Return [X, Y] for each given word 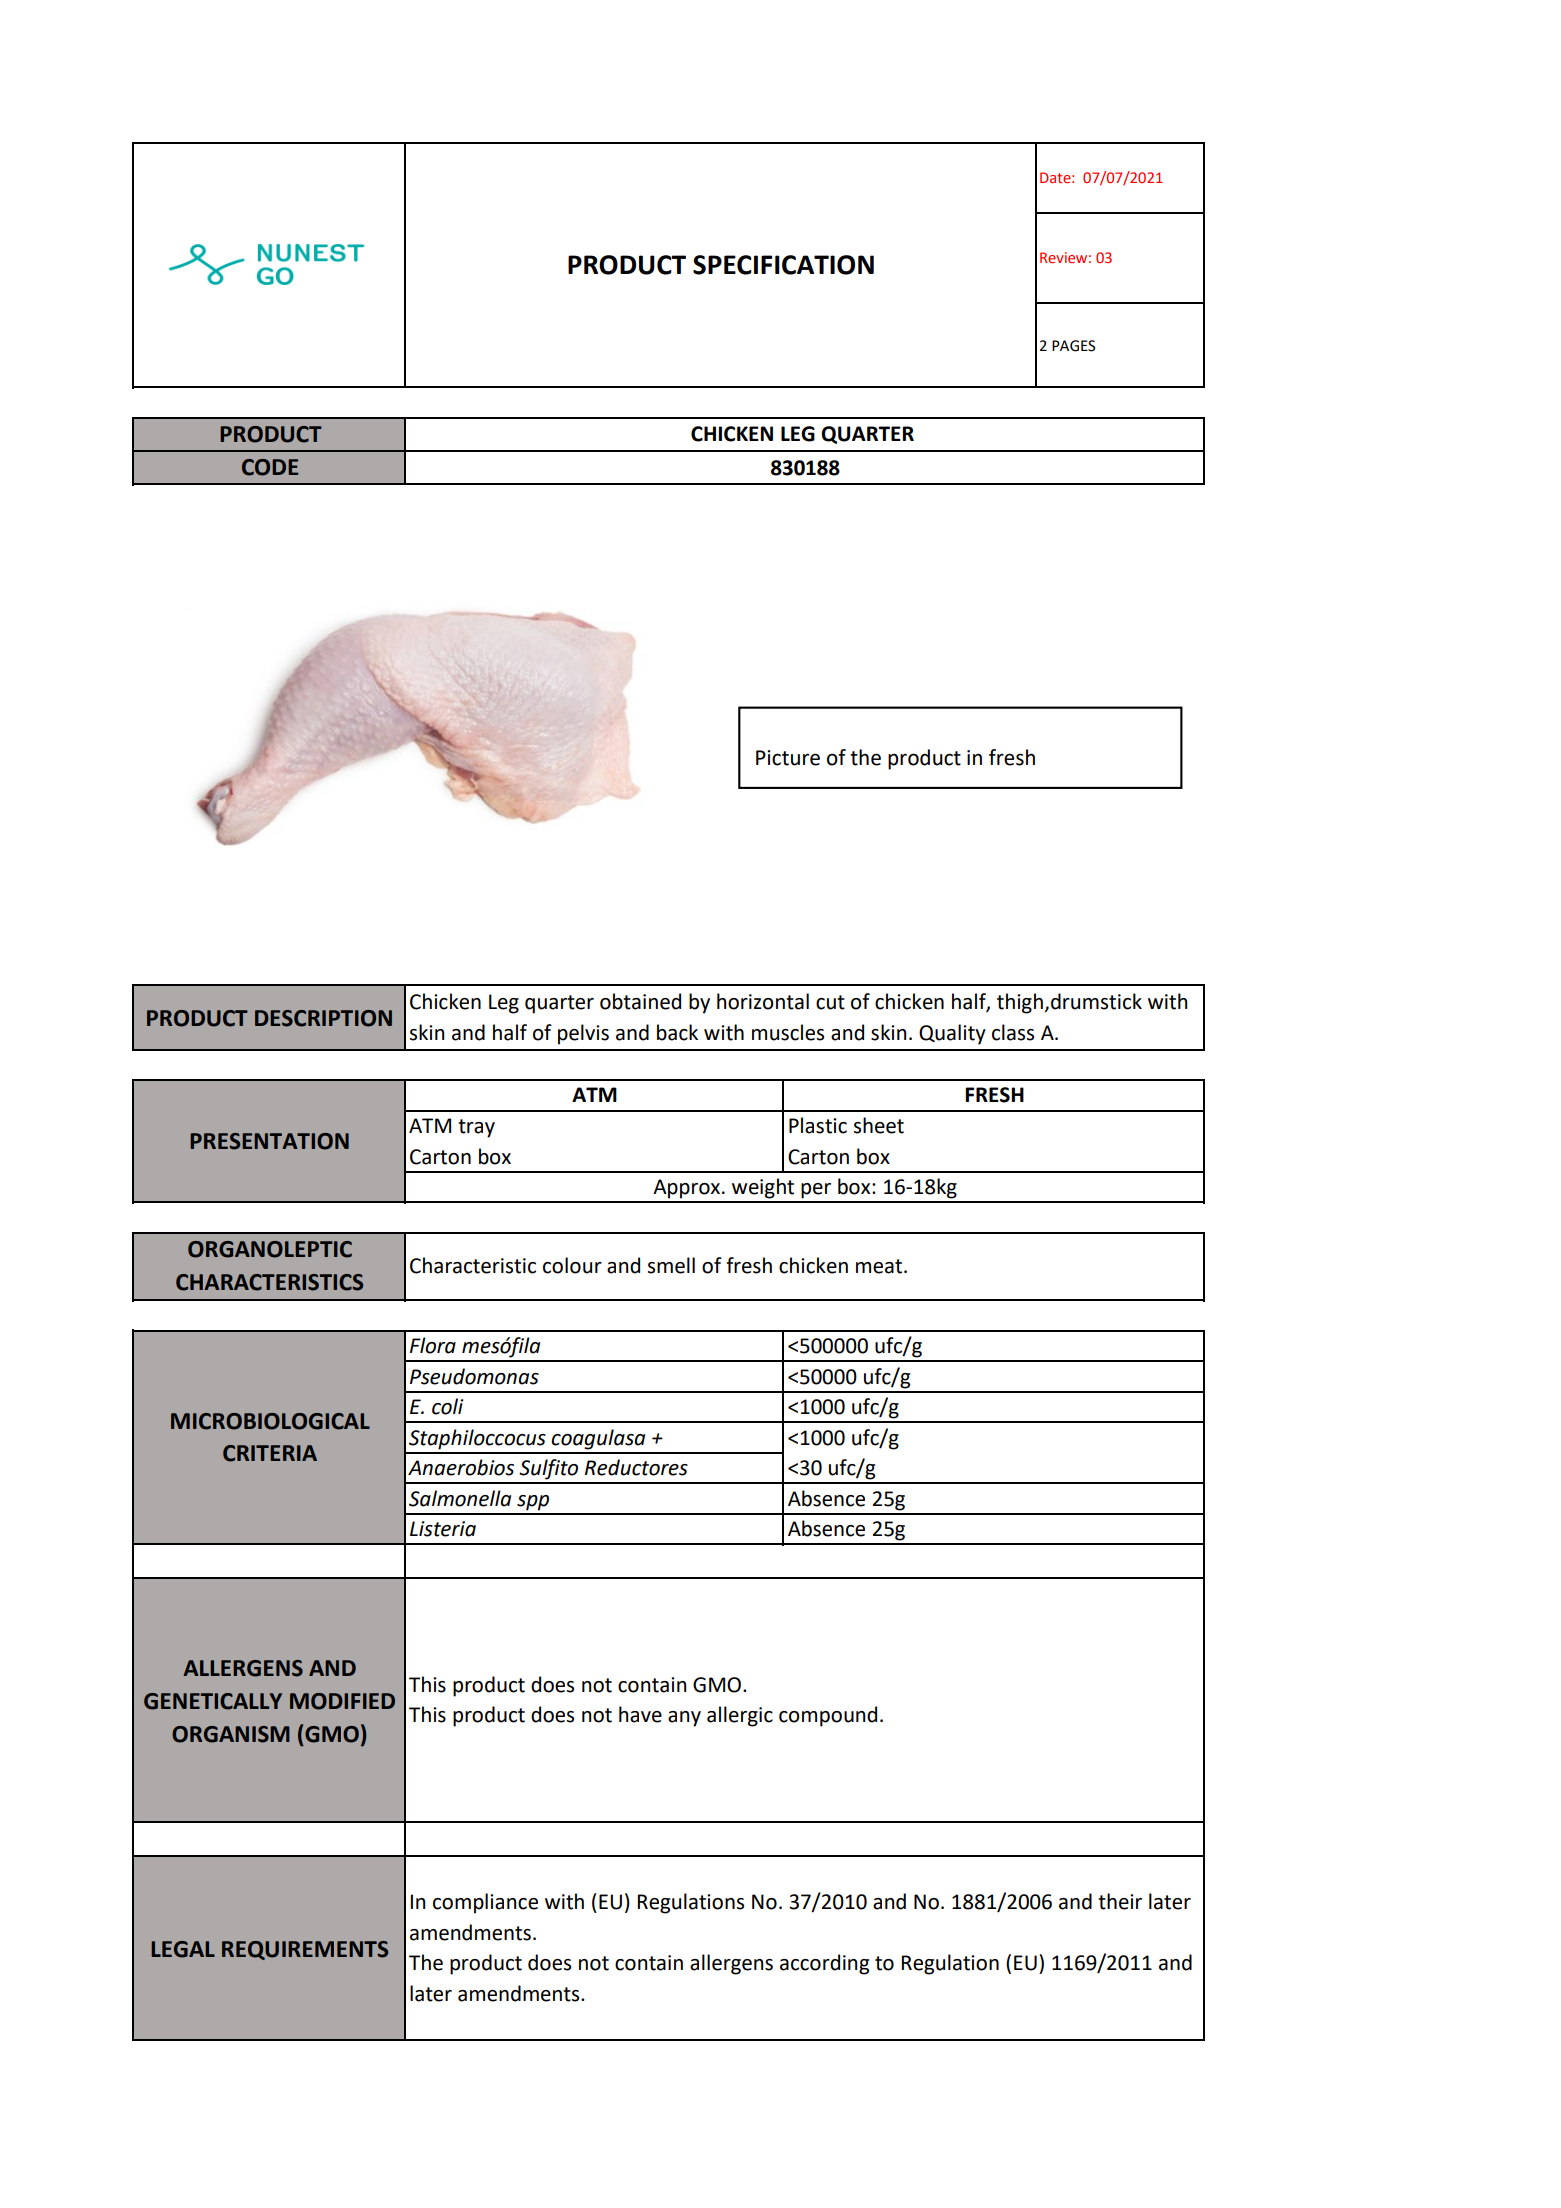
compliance [485, 1903]
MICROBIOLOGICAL [270, 1421]
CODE [270, 467]
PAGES [1073, 346]
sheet [879, 1125]
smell [671, 1265]
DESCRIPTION [323, 1018]
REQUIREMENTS [305, 1950]
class [1013, 1032]
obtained [640, 1001]
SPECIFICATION [783, 265]
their [1120, 1901]
